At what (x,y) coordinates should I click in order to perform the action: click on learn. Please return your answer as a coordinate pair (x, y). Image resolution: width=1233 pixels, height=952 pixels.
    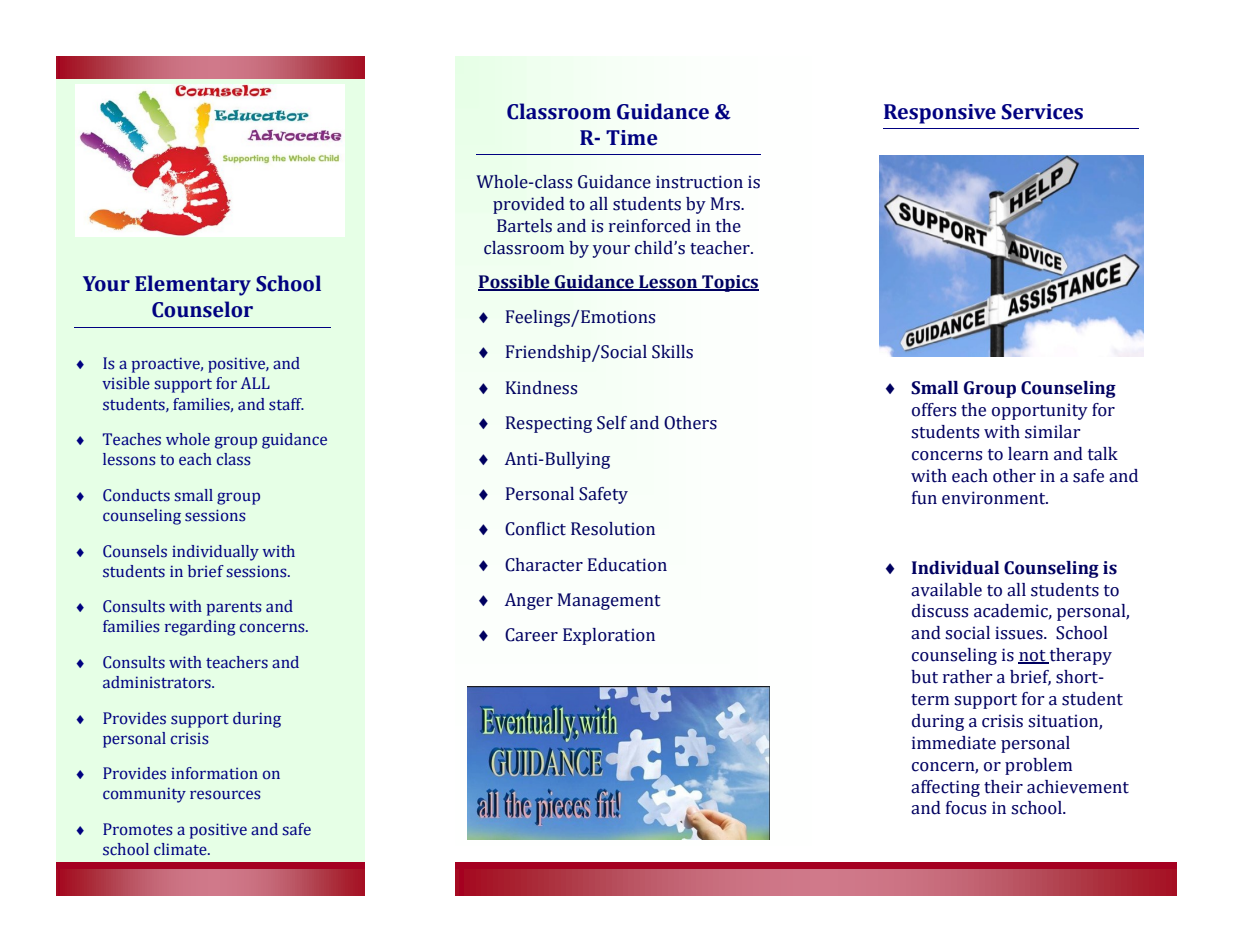
    Looking at the image, I should click on (1028, 454).
